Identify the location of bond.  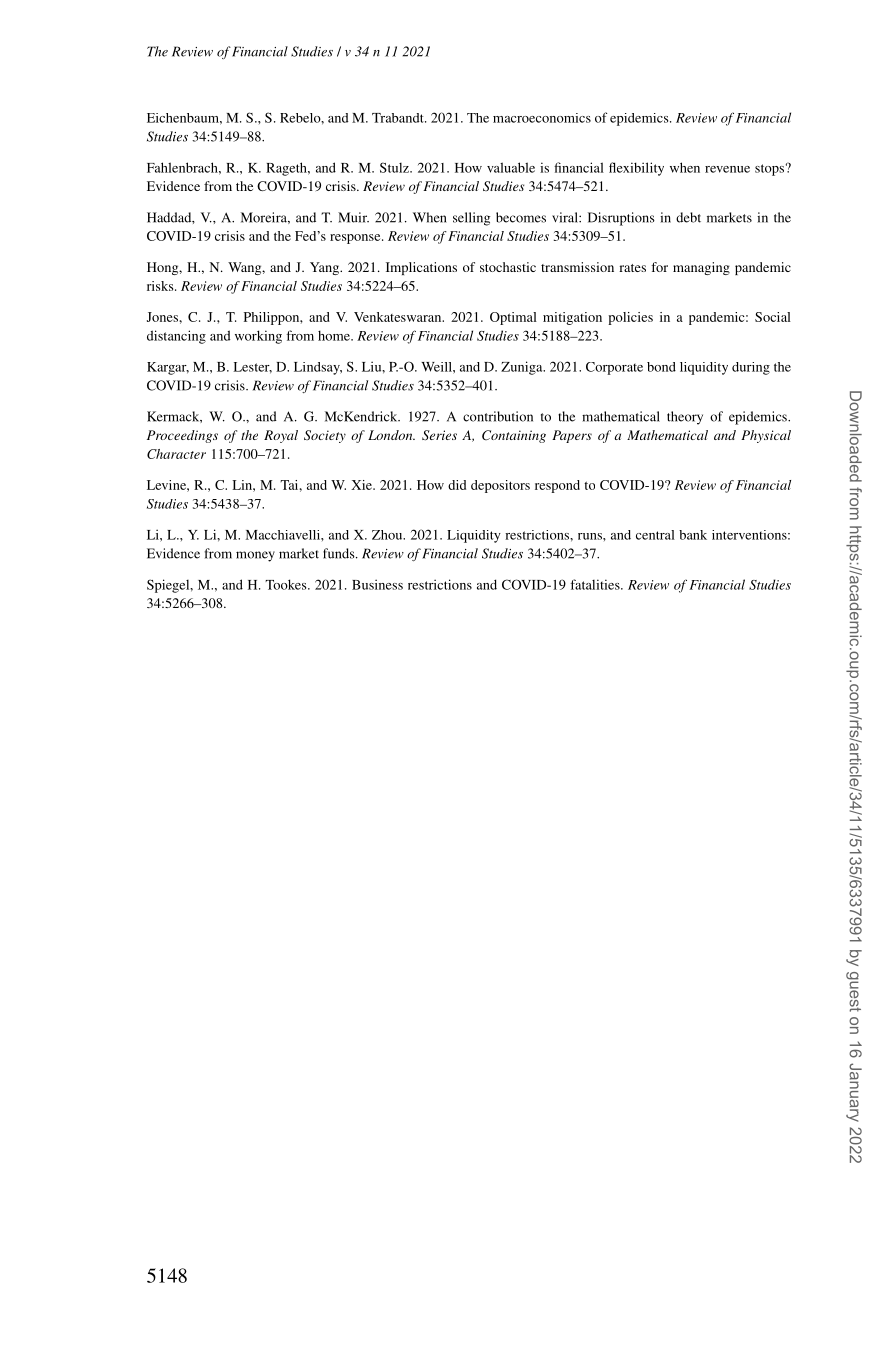
(661, 367).
